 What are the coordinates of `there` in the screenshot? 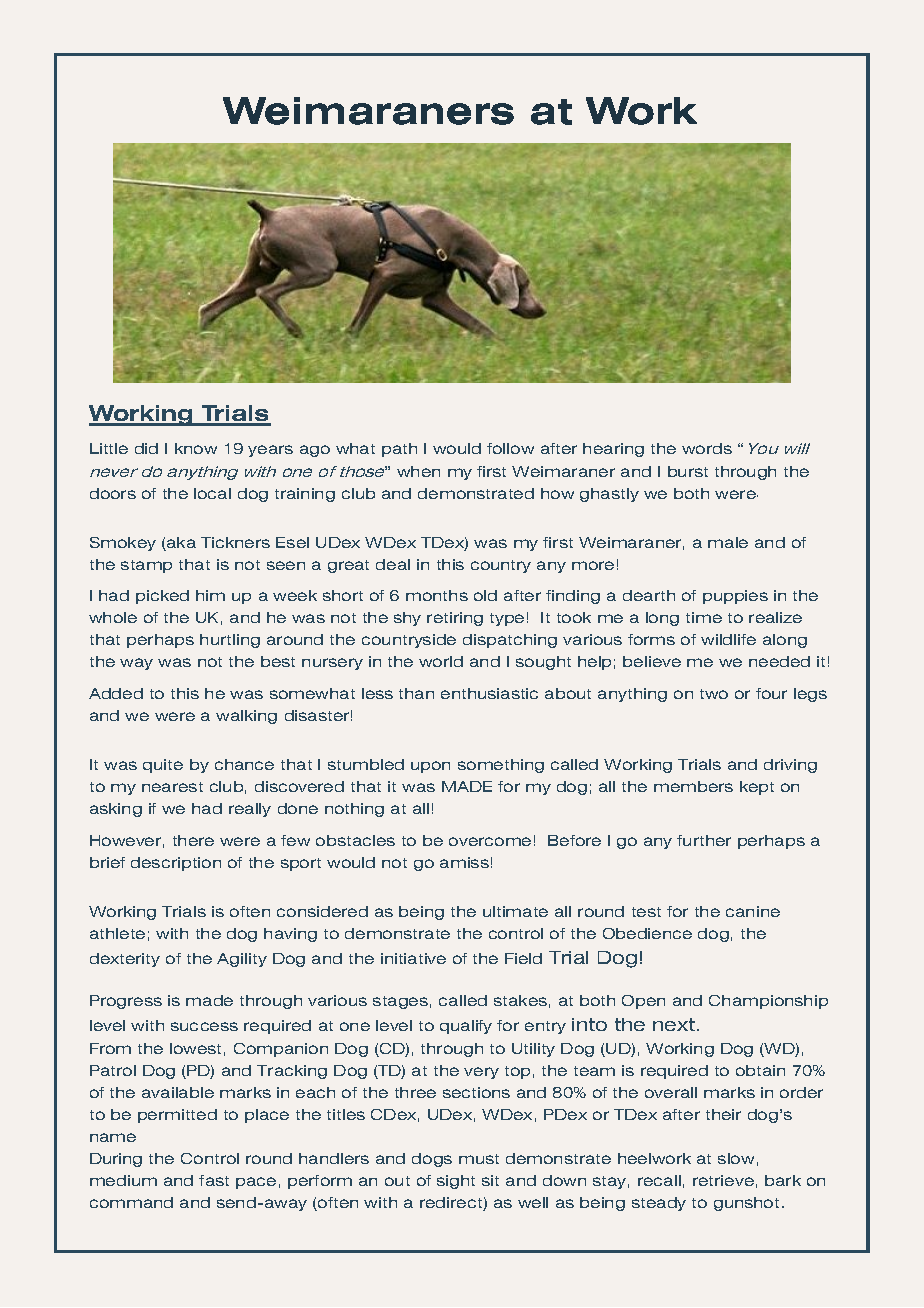 It's located at (193, 840).
